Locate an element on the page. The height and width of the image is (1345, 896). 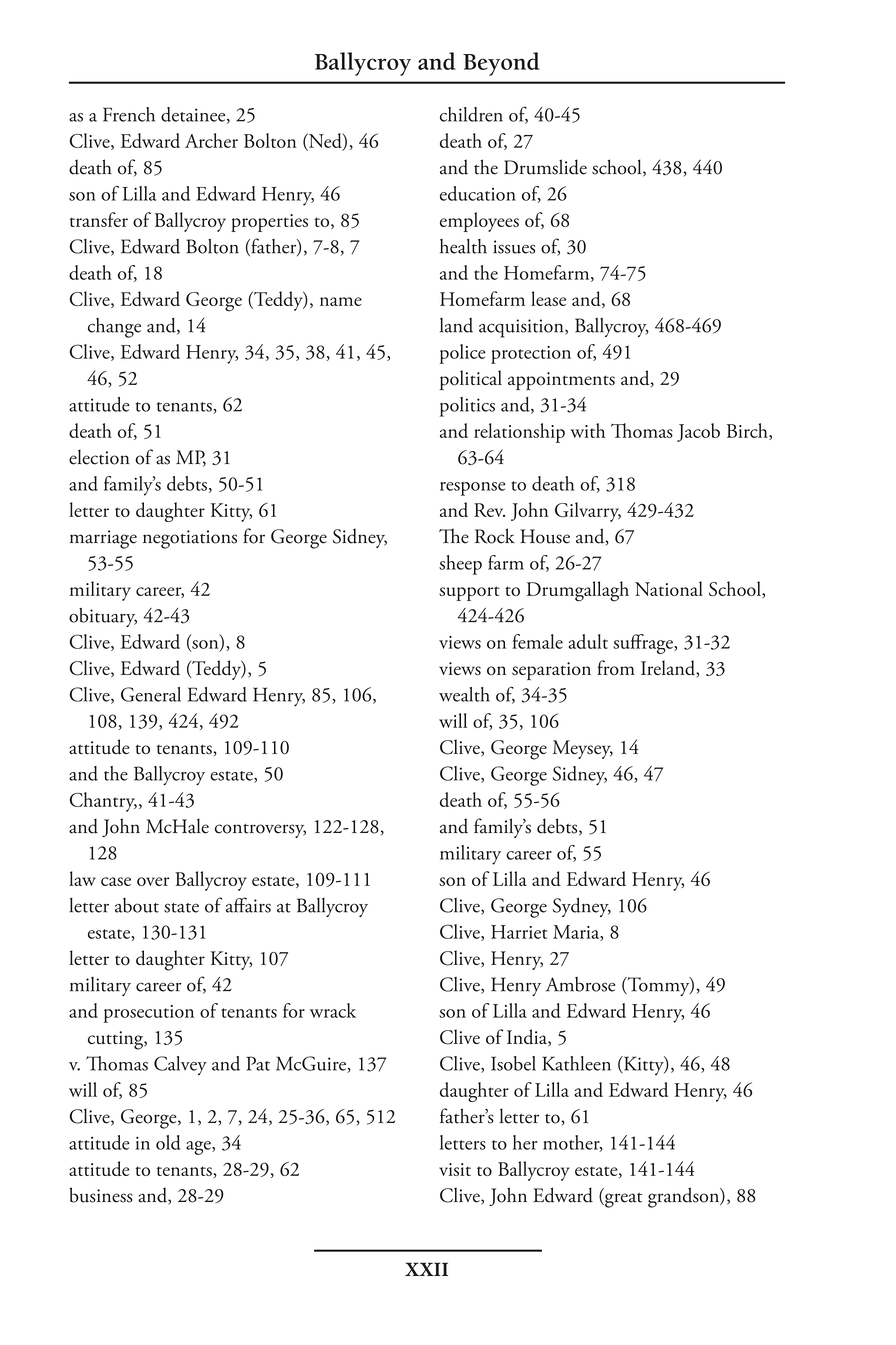
Beyond is located at coordinates (501, 64).
